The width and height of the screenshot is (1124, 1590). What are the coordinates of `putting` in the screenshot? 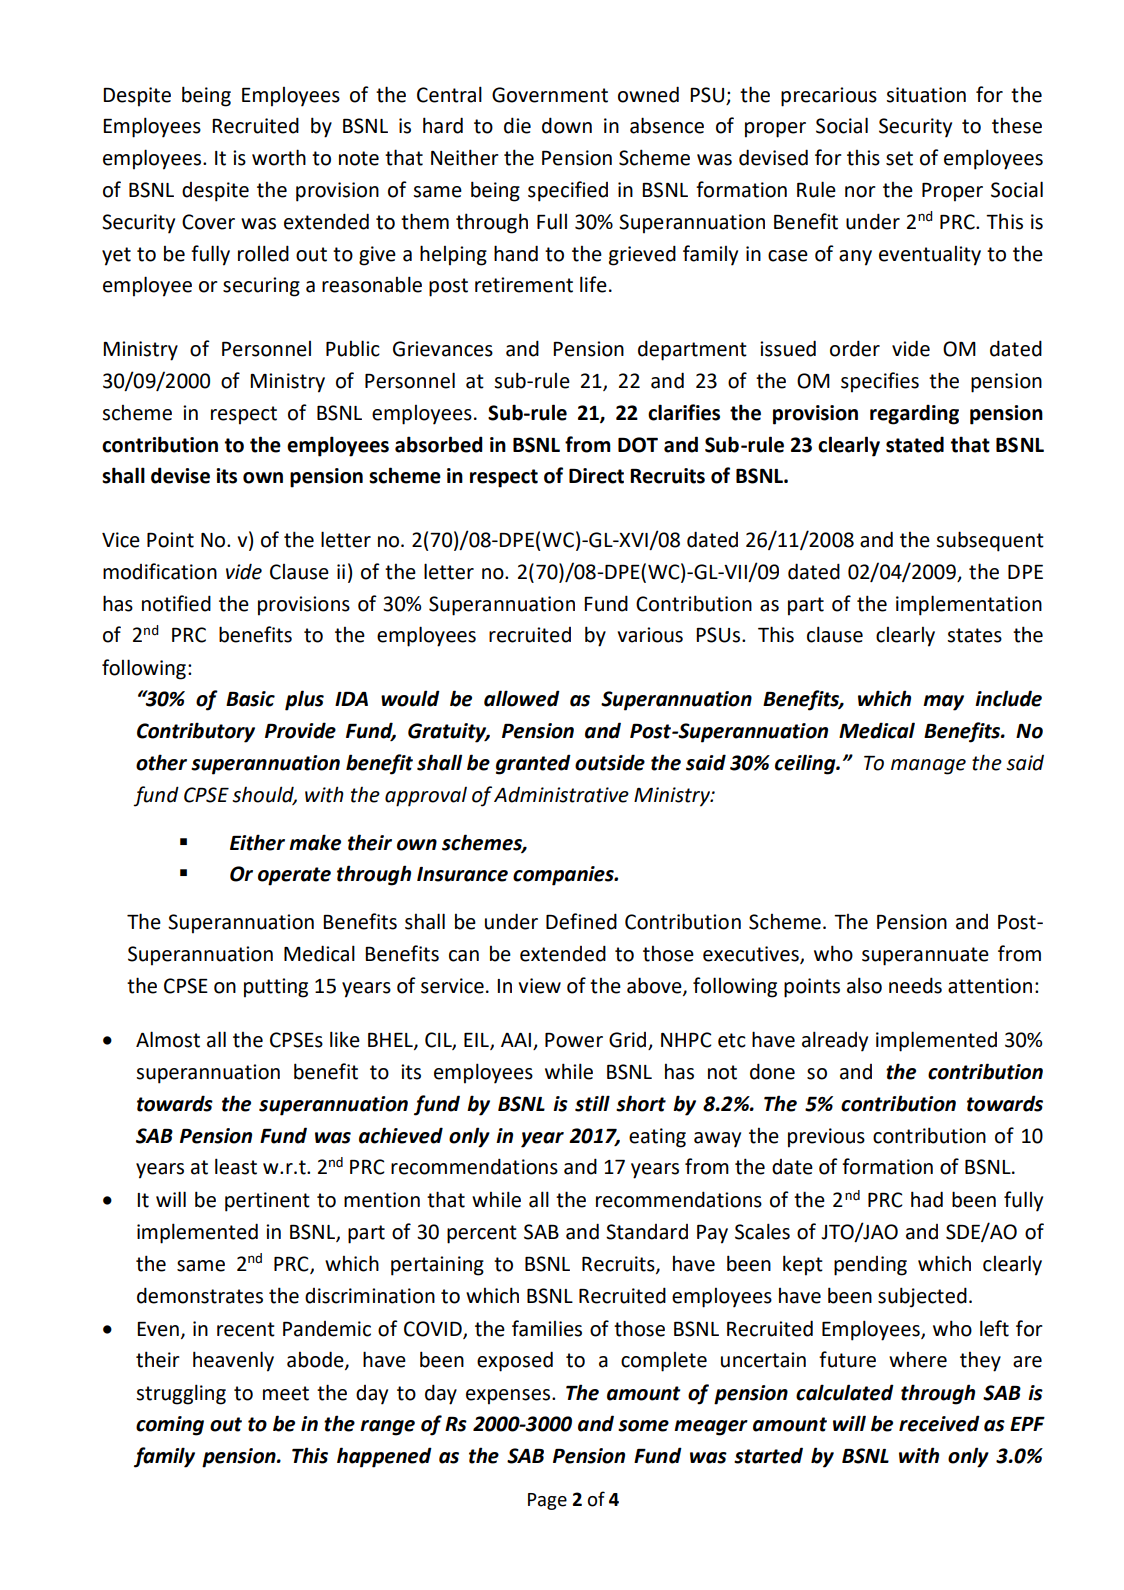 It's located at (276, 988).
